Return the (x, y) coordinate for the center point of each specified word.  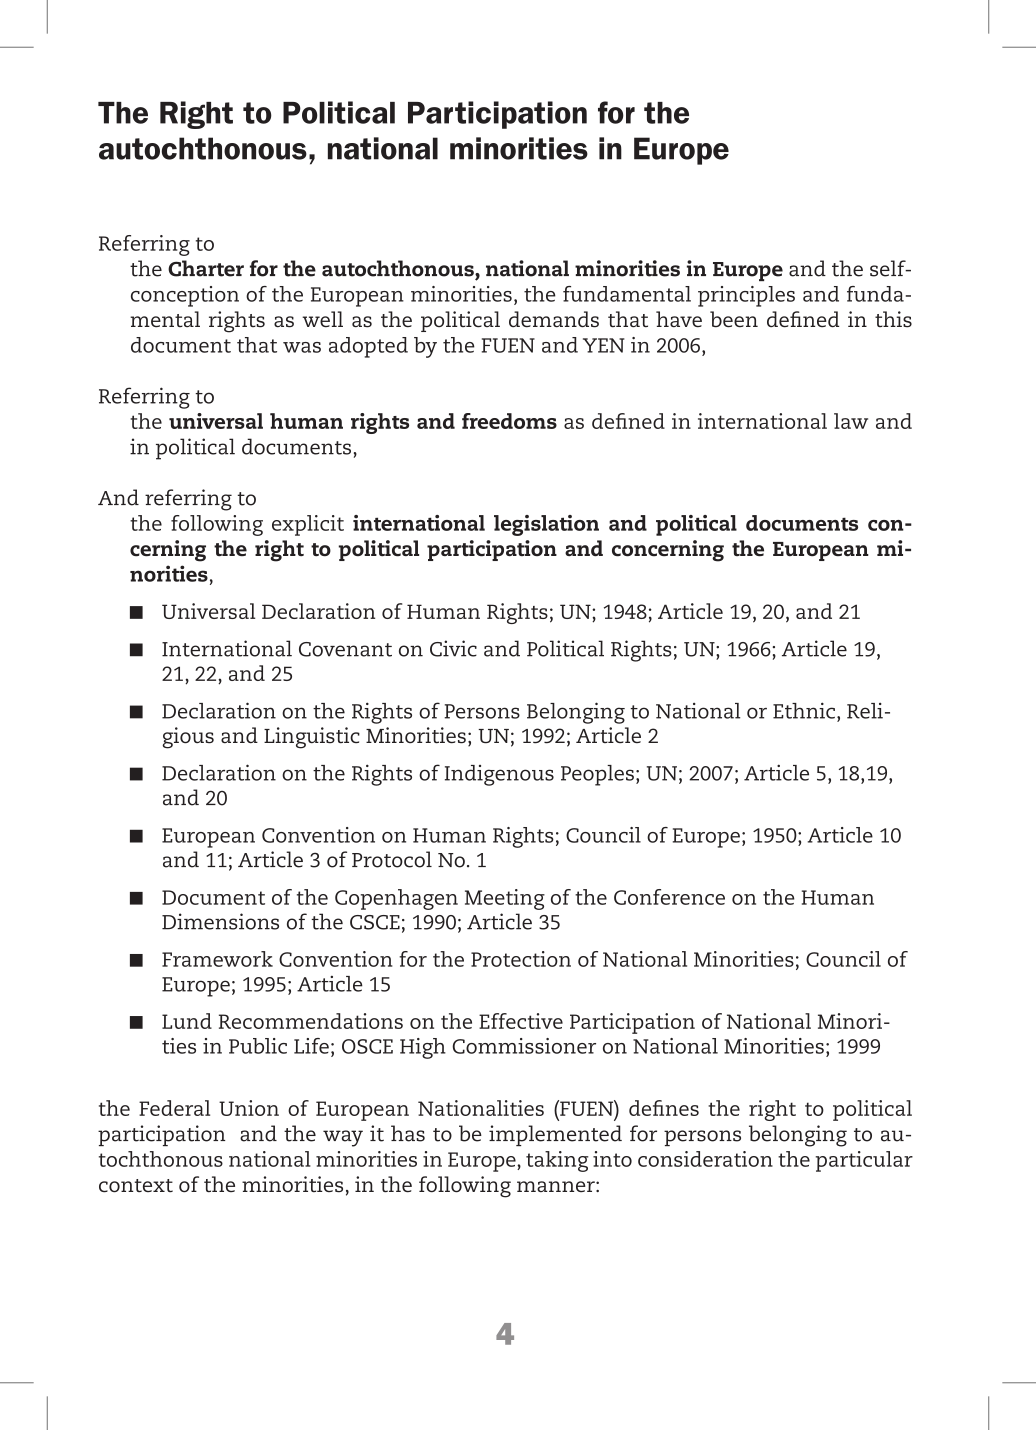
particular (864, 1161)
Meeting (505, 899)
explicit (308, 525)
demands (554, 319)
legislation (546, 525)
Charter (206, 268)
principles (746, 296)
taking (557, 1161)
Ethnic (804, 710)
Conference (669, 897)
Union (249, 1108)
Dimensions (220, 921)
